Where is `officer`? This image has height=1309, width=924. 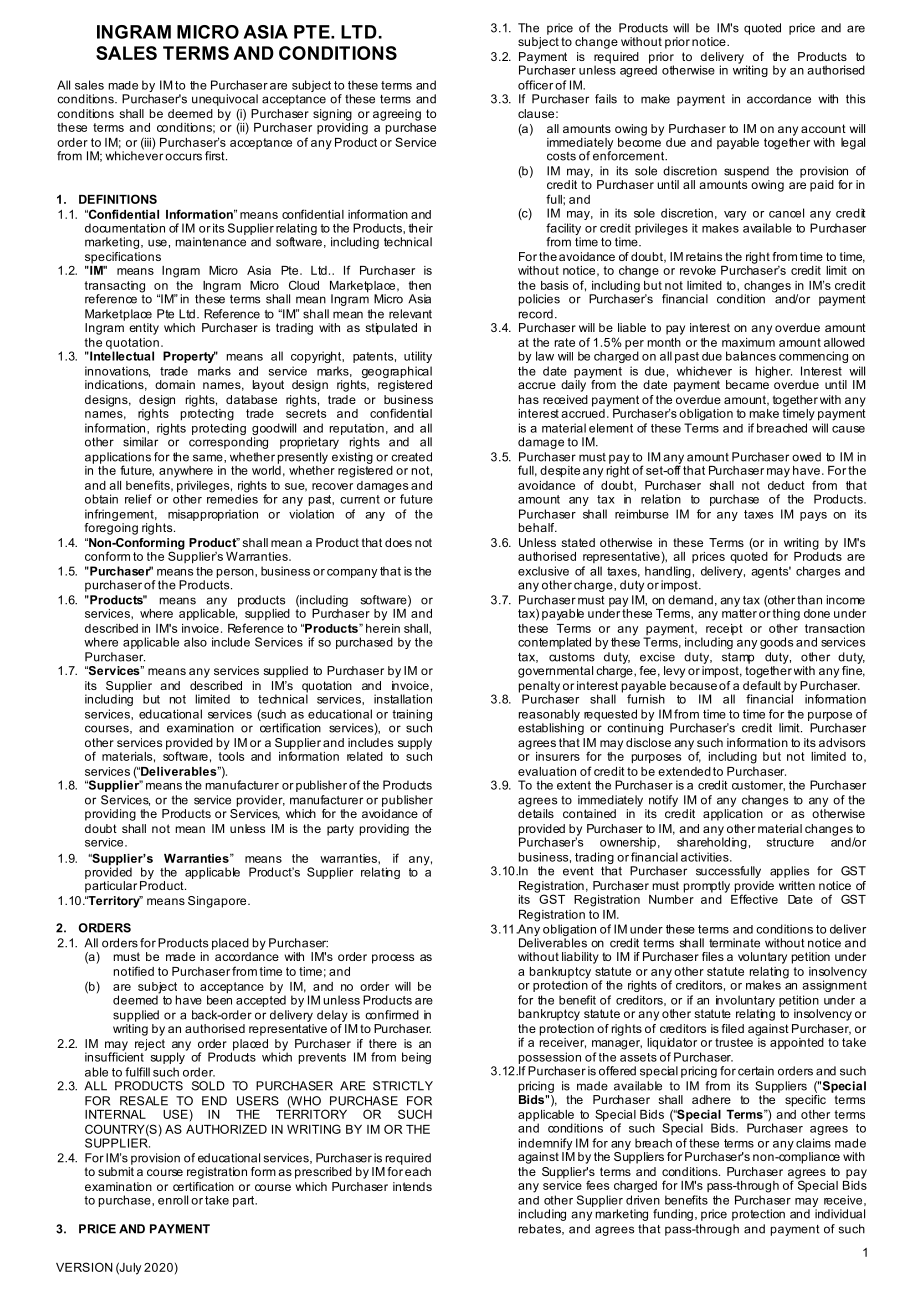
officer is located at coordinates (535, 85).
